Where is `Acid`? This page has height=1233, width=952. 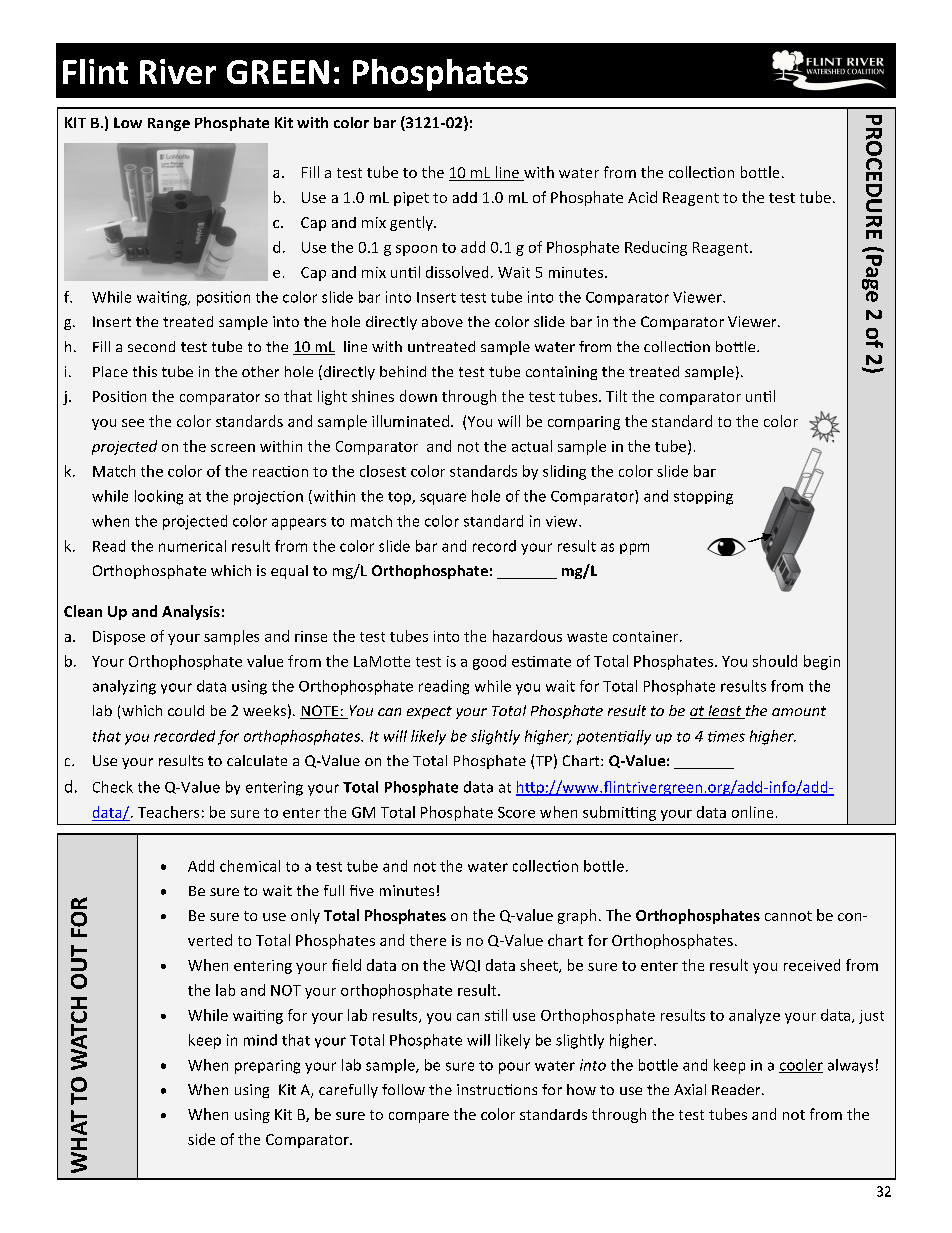 Acid is located at coordinates (642, 197).
